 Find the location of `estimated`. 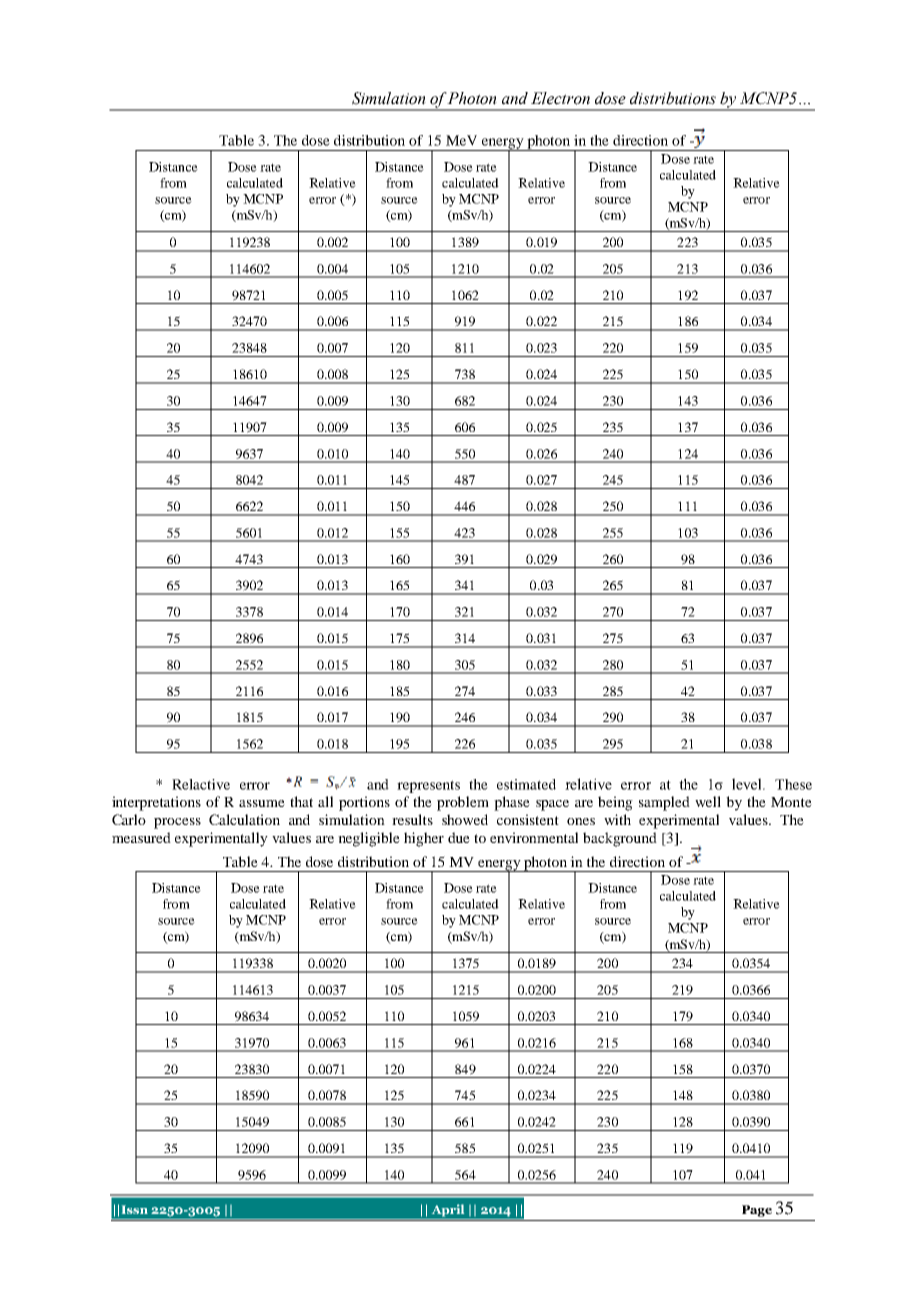

estimated is located at coordinates (526, 784).
